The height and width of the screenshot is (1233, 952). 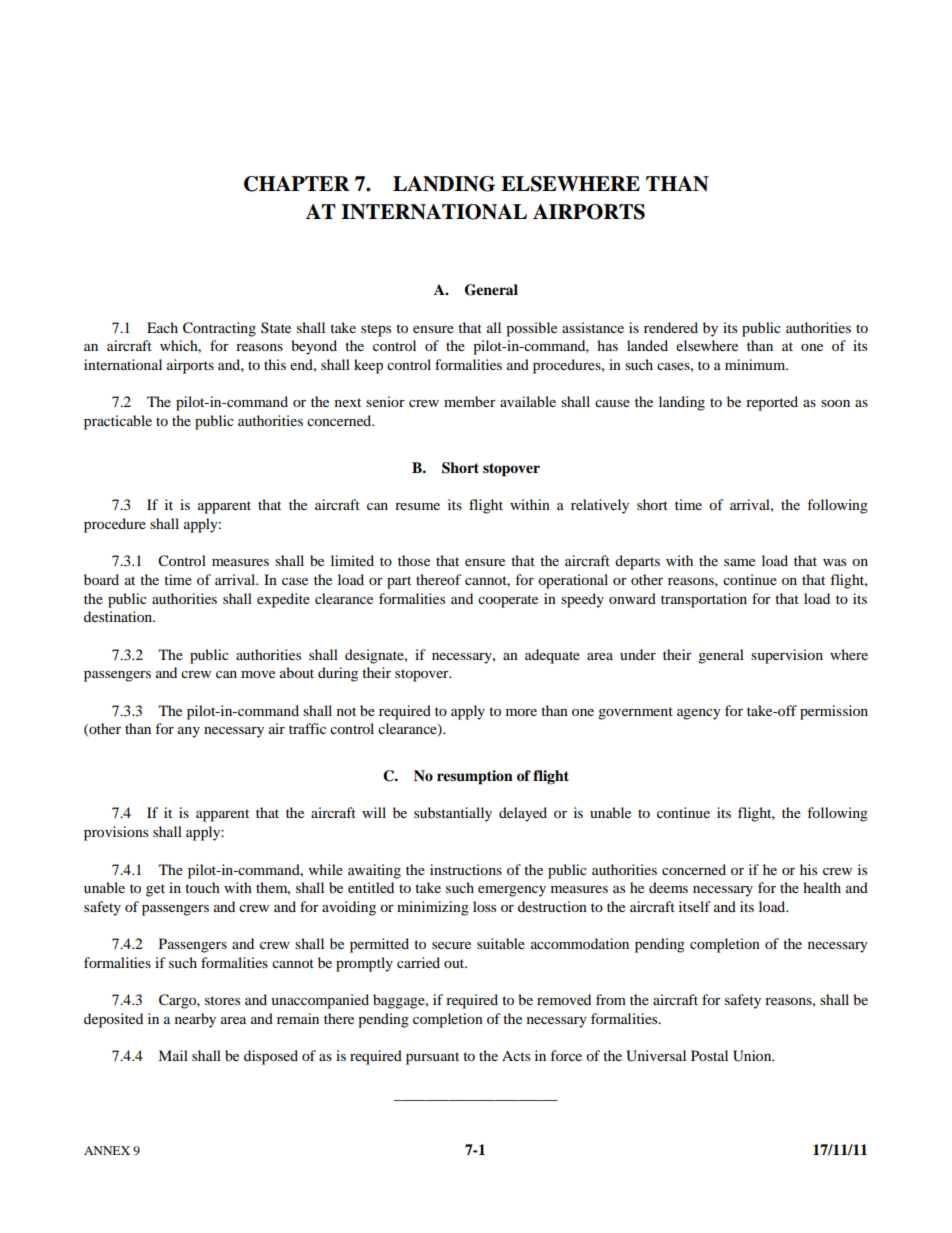 I want to click on ANNEX, so click(x=107, y=1150).
